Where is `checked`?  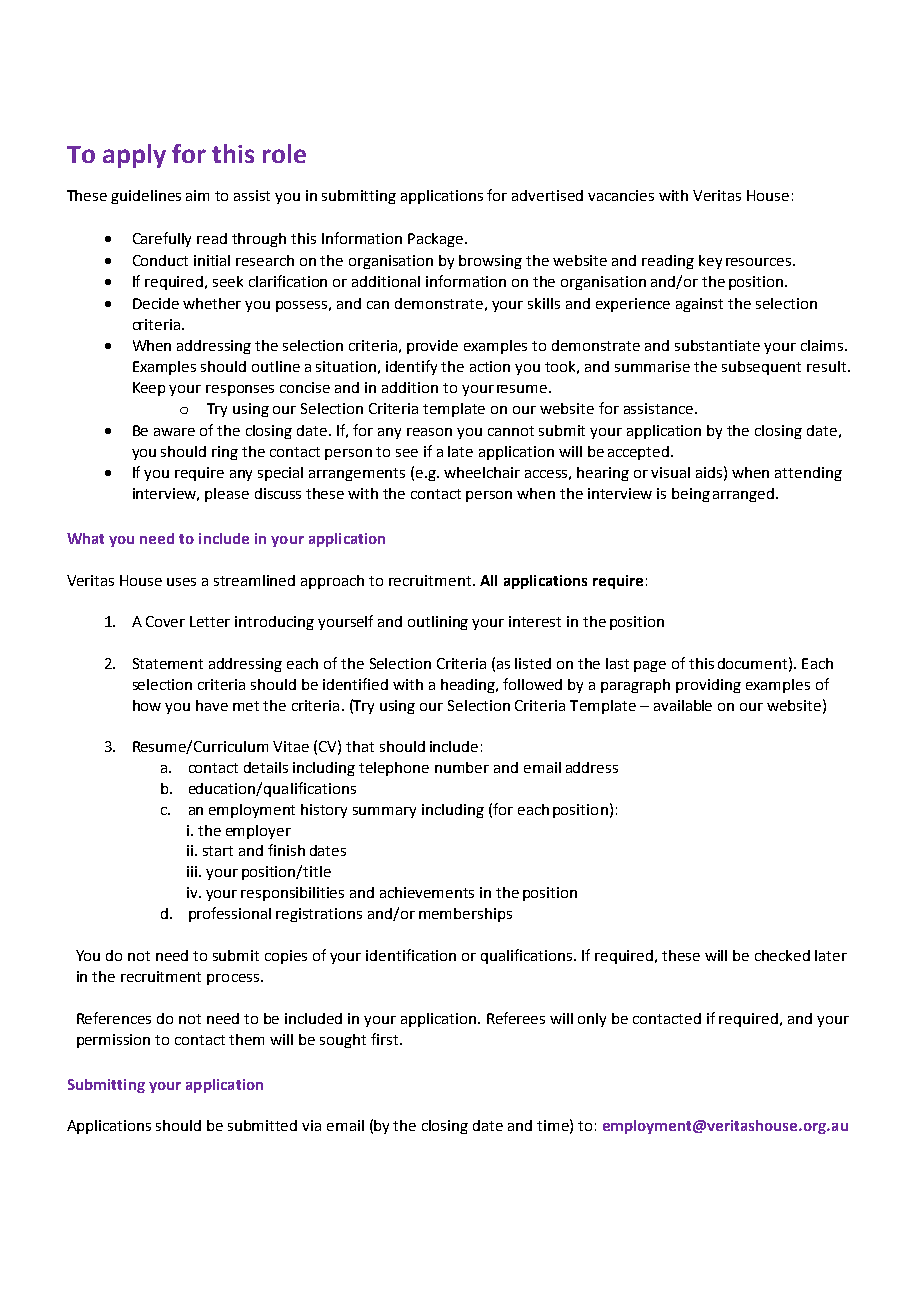 checked is located at coordinates (782, 955).
